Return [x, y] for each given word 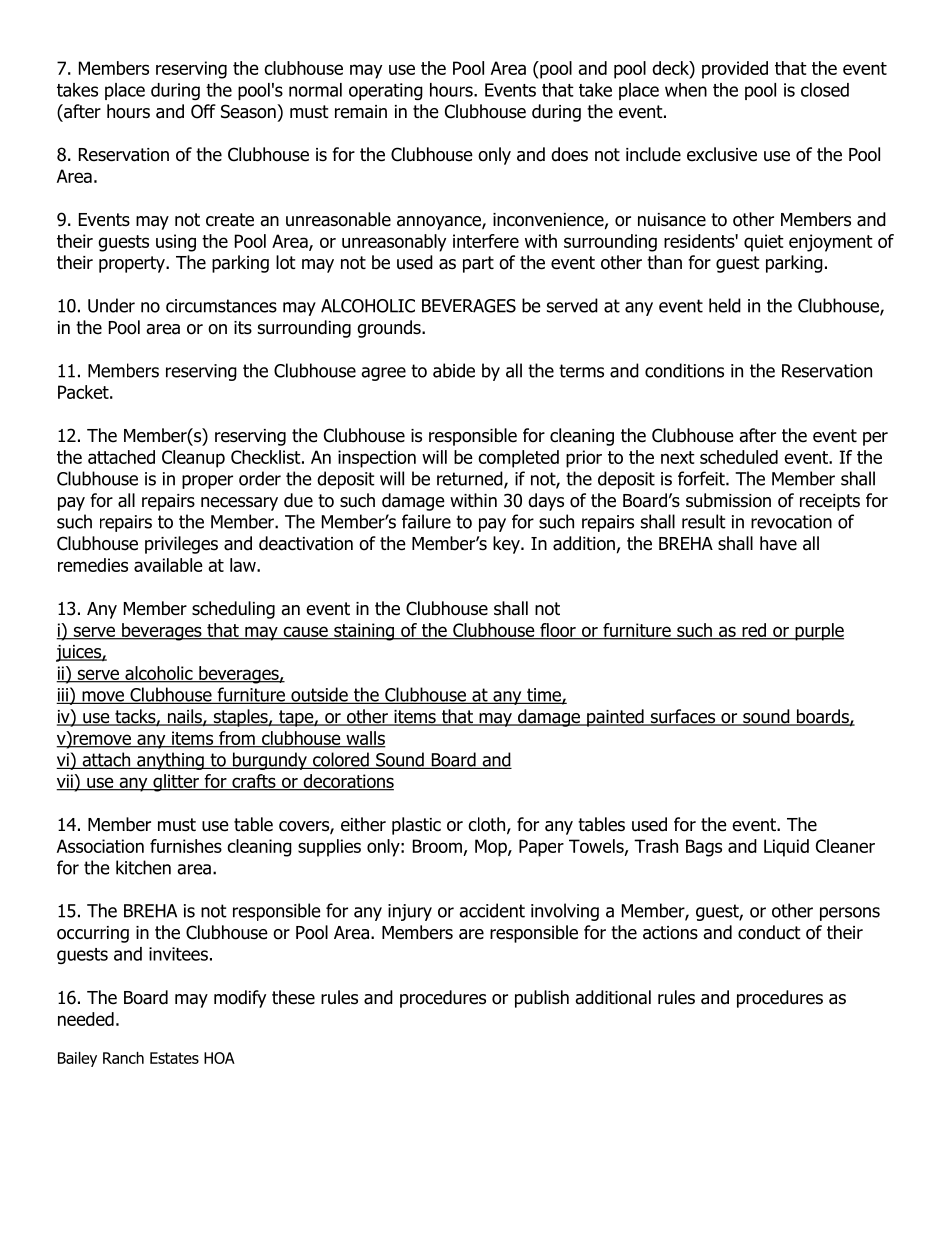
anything [170, 761]
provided [735, 70]
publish [542, 999]
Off [203, 111]
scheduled [739, 457]
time [544, 696]
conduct [769, 932]
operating [386, 91]
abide [454, 370]
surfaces [683, 717]
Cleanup [193, 459]
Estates [174, 1058]
